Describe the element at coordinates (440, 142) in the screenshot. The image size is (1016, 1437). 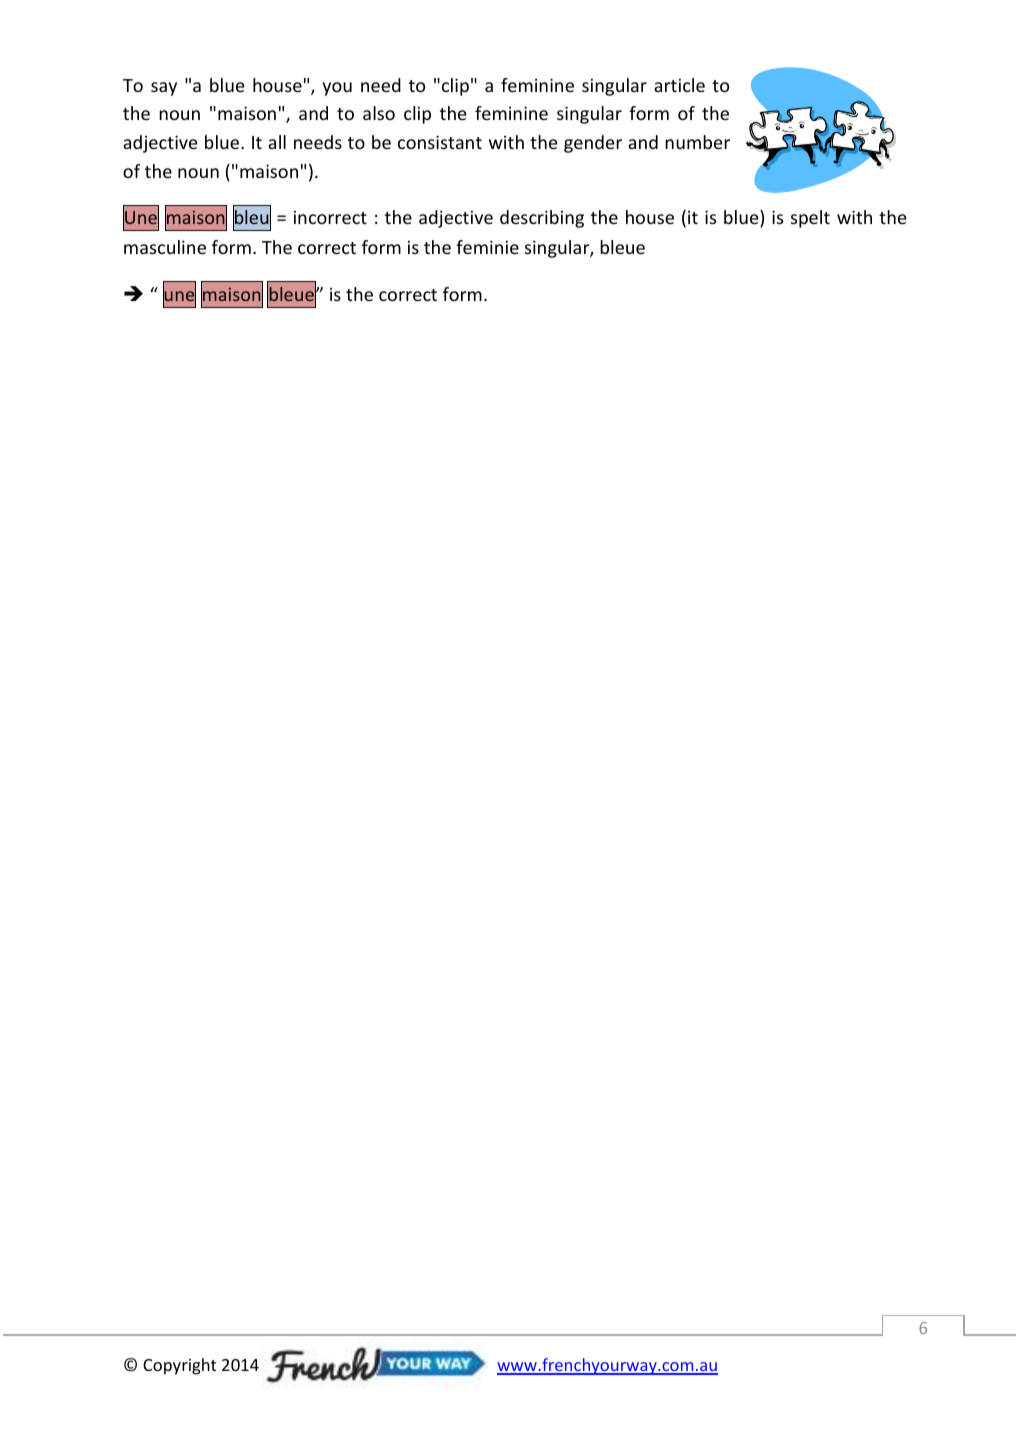
I see `consistant` at that location.
